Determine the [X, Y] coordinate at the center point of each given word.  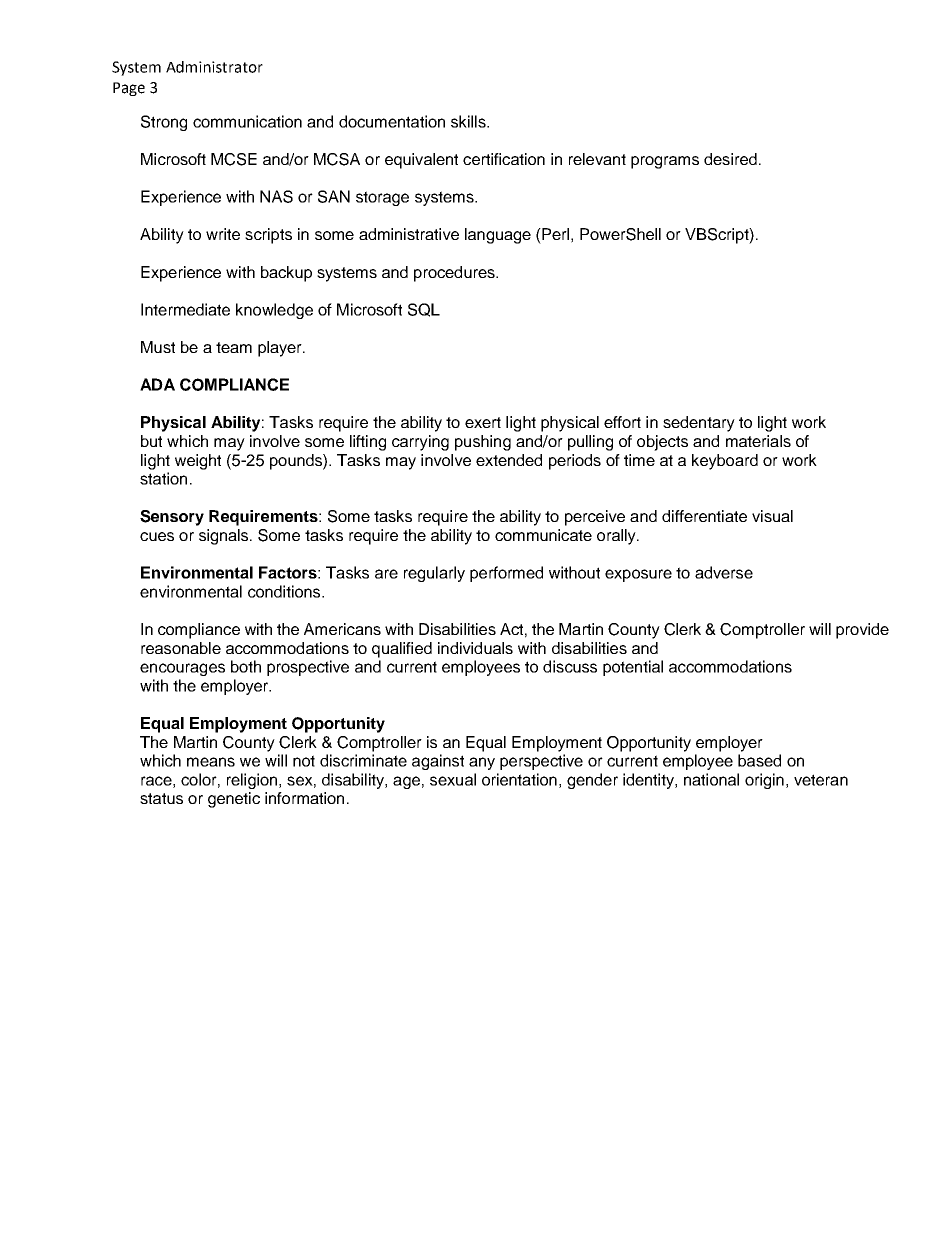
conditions [285, 591]
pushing [483, 443]
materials [758, 441]
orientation [519, 779]
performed [506, 574]
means [211, 762]
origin [764, 781]
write [223, 234]
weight [198, 462]
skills [469, 121]
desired [730, 159]
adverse [724, 572]
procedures [455, 274]
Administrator [214, 67]
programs [665, 162]
